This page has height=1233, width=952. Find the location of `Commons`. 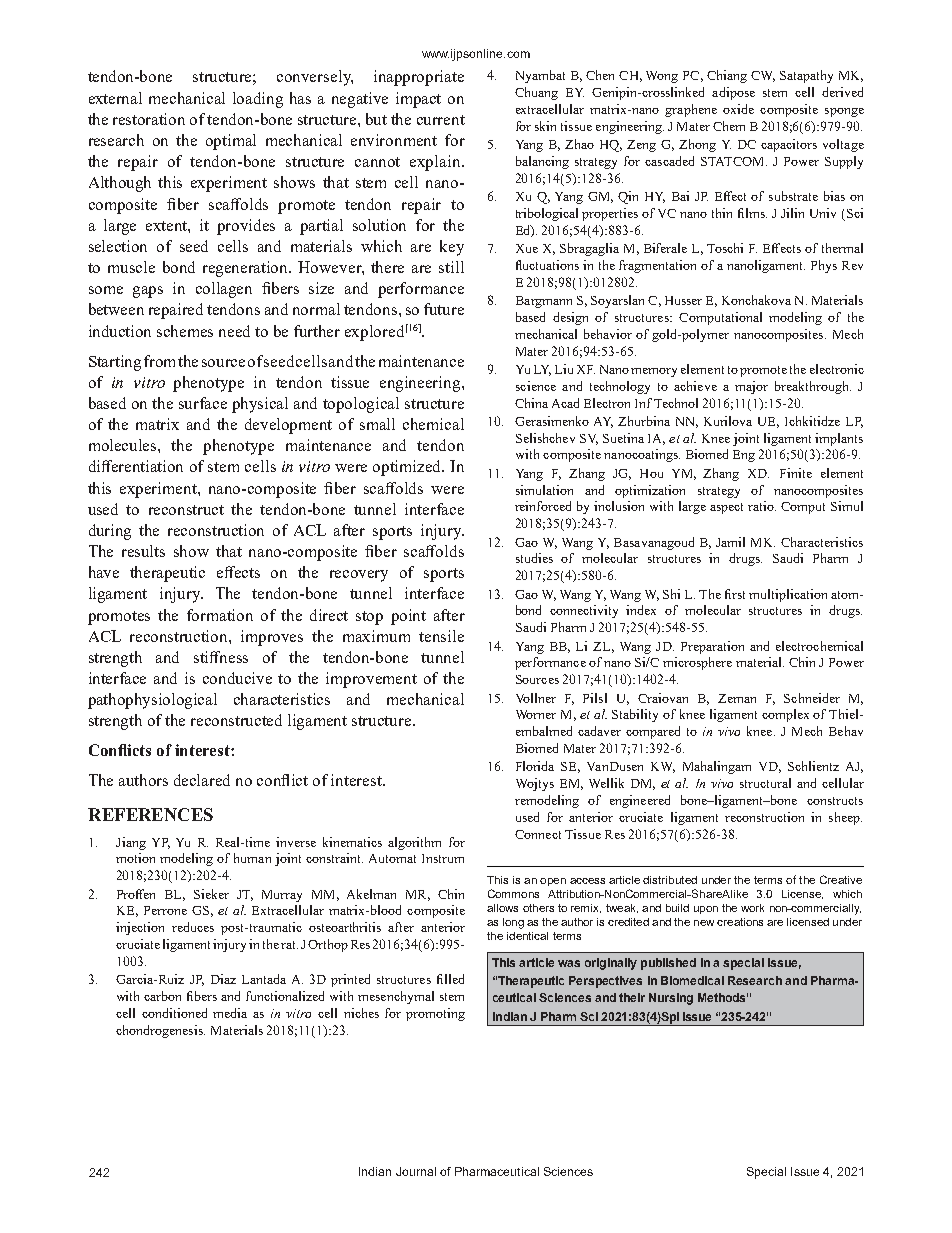

Commons is located at coordinates (513, 893).
